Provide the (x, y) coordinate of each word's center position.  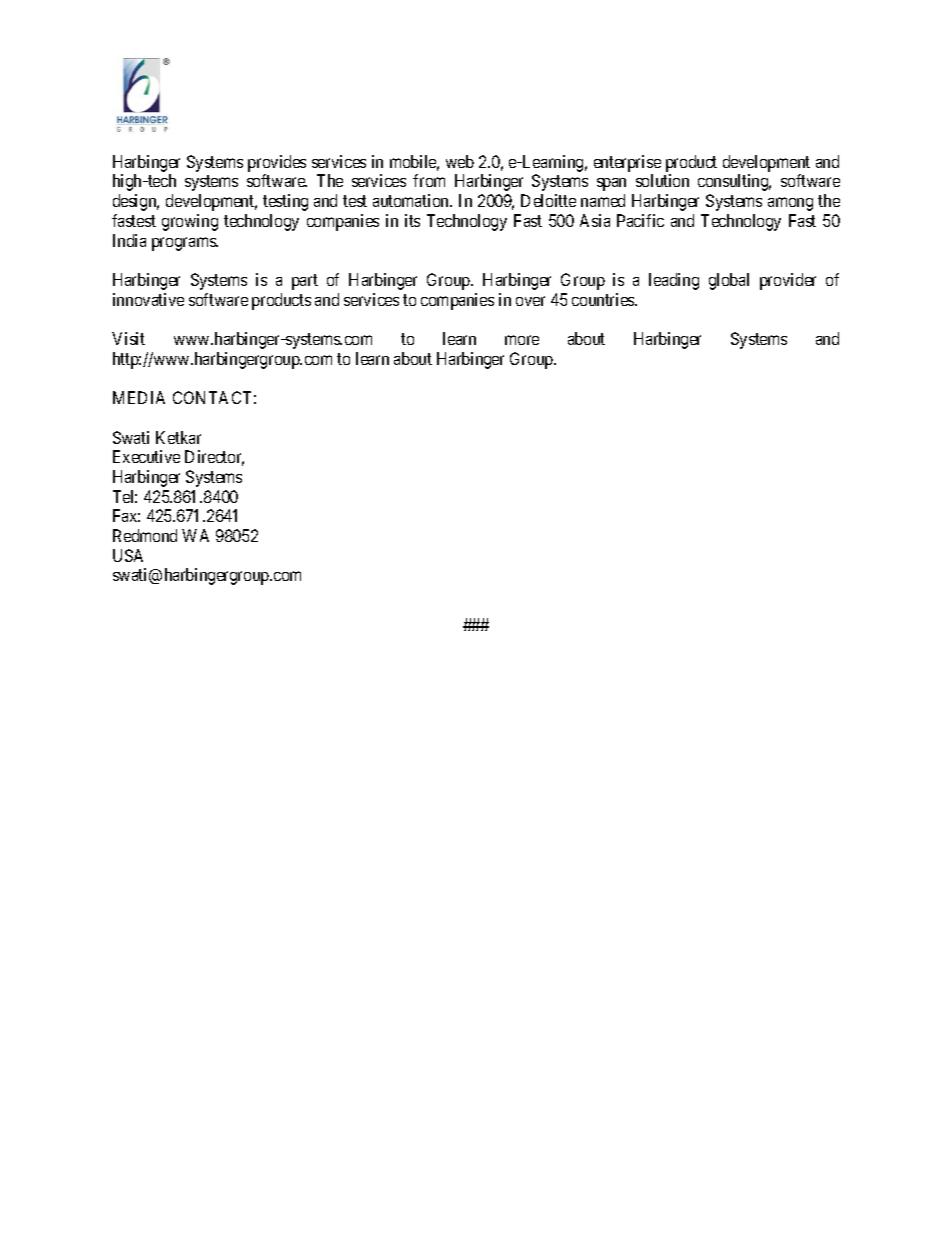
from (429, 180)
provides (277, 165)
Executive (146, 456)
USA (128, 555)
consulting (734, 182)
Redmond (145, 535)
